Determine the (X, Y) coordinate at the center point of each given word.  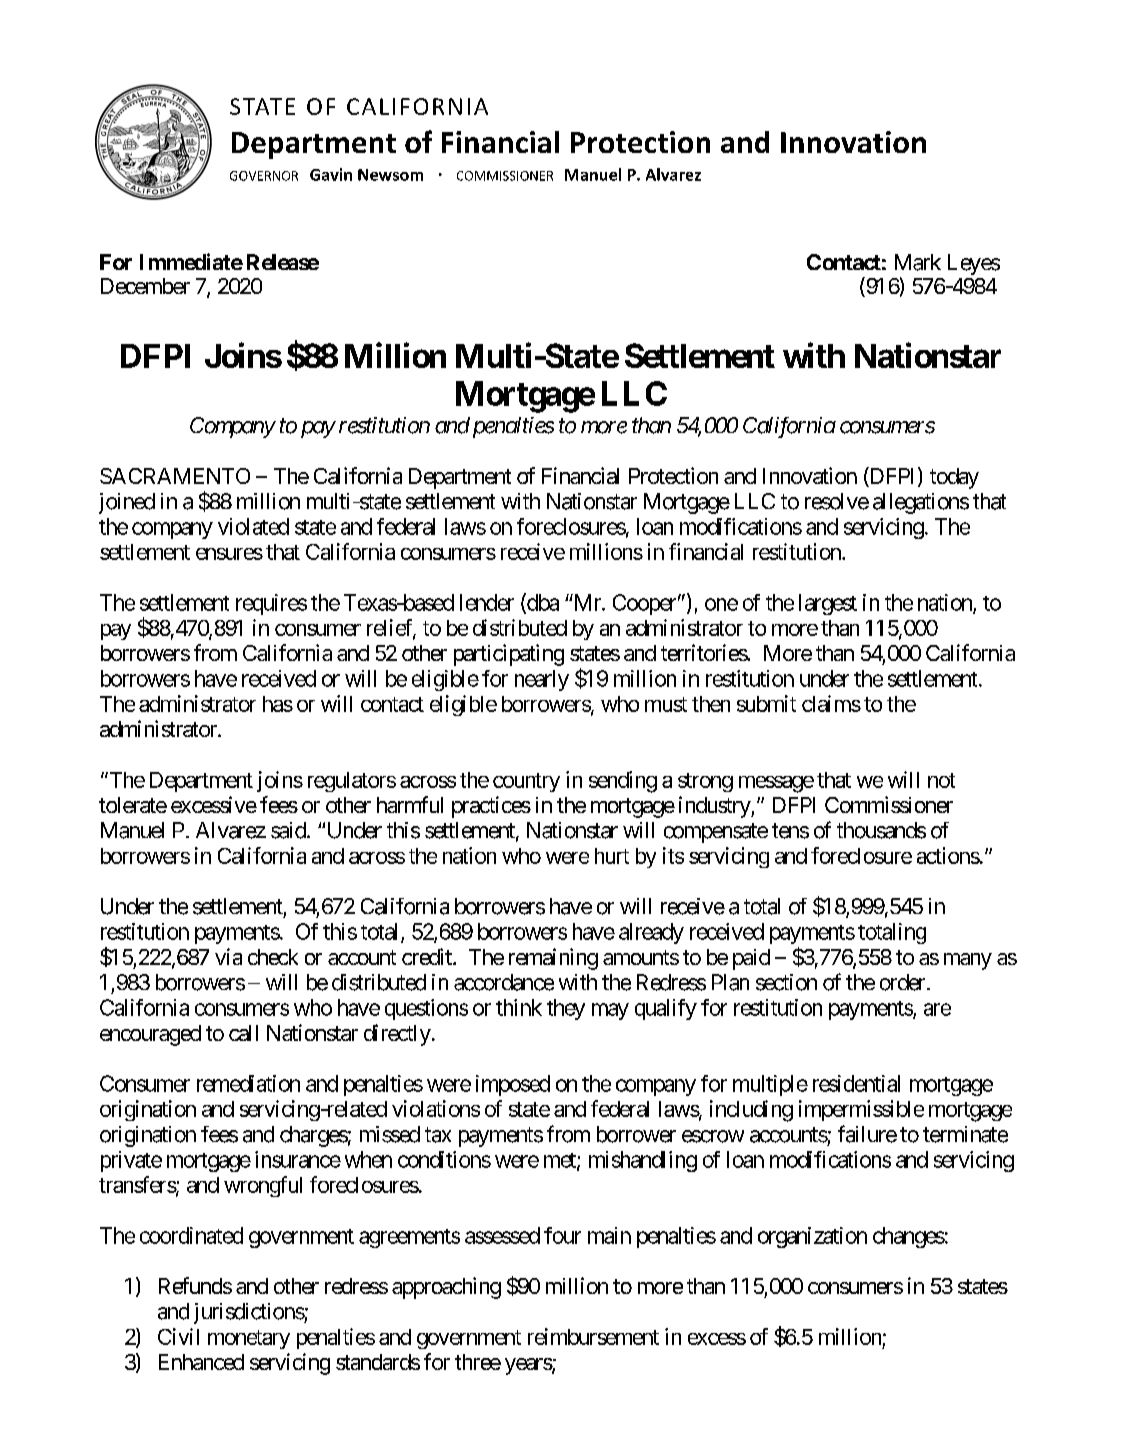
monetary (249, 1339)
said (289, 830)
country (526, 782)
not (941, 780)
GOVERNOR (264, 176)
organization (812, 1237)
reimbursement (593, 1336)
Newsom (390, 175)
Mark (918, 262)
